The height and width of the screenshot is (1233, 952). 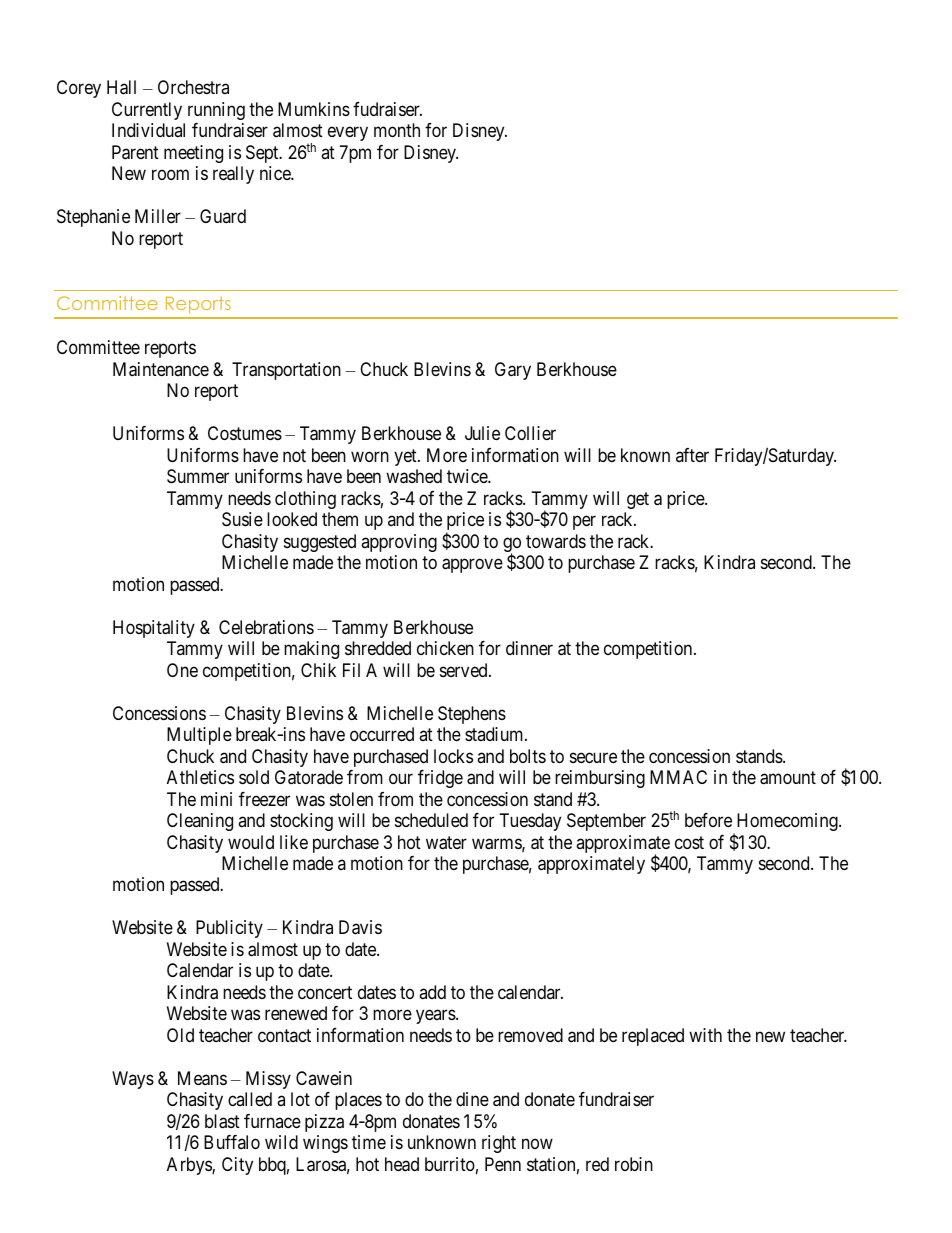 What do you see at coordinates (708, 820) in the screenshot?
I see `before` at bounding box center [708, 820].
